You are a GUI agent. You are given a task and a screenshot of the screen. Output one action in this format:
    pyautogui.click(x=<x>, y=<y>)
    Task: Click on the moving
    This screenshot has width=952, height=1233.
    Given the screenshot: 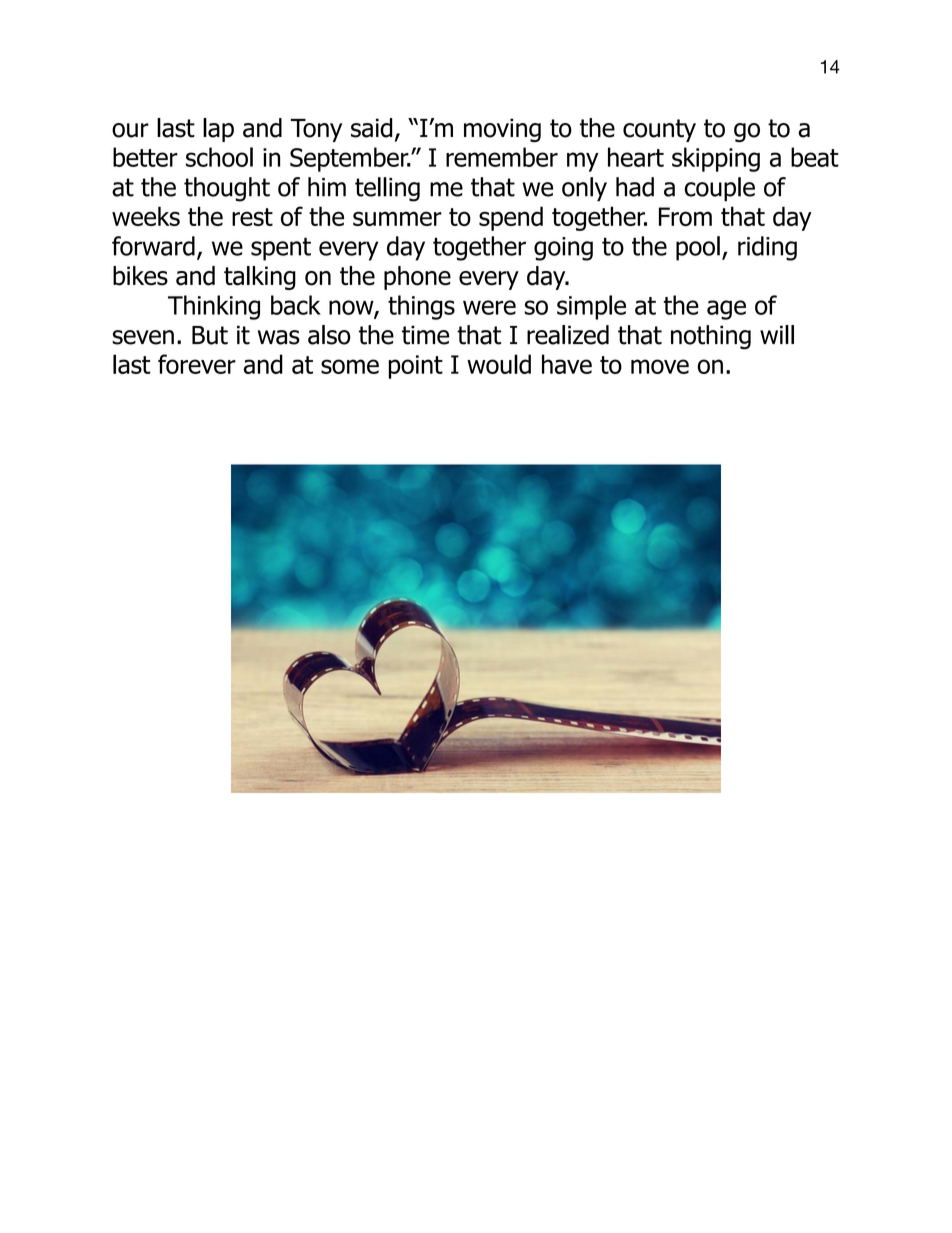 What is the action you would take?
    pyautogui.click(x=502, y=130)
